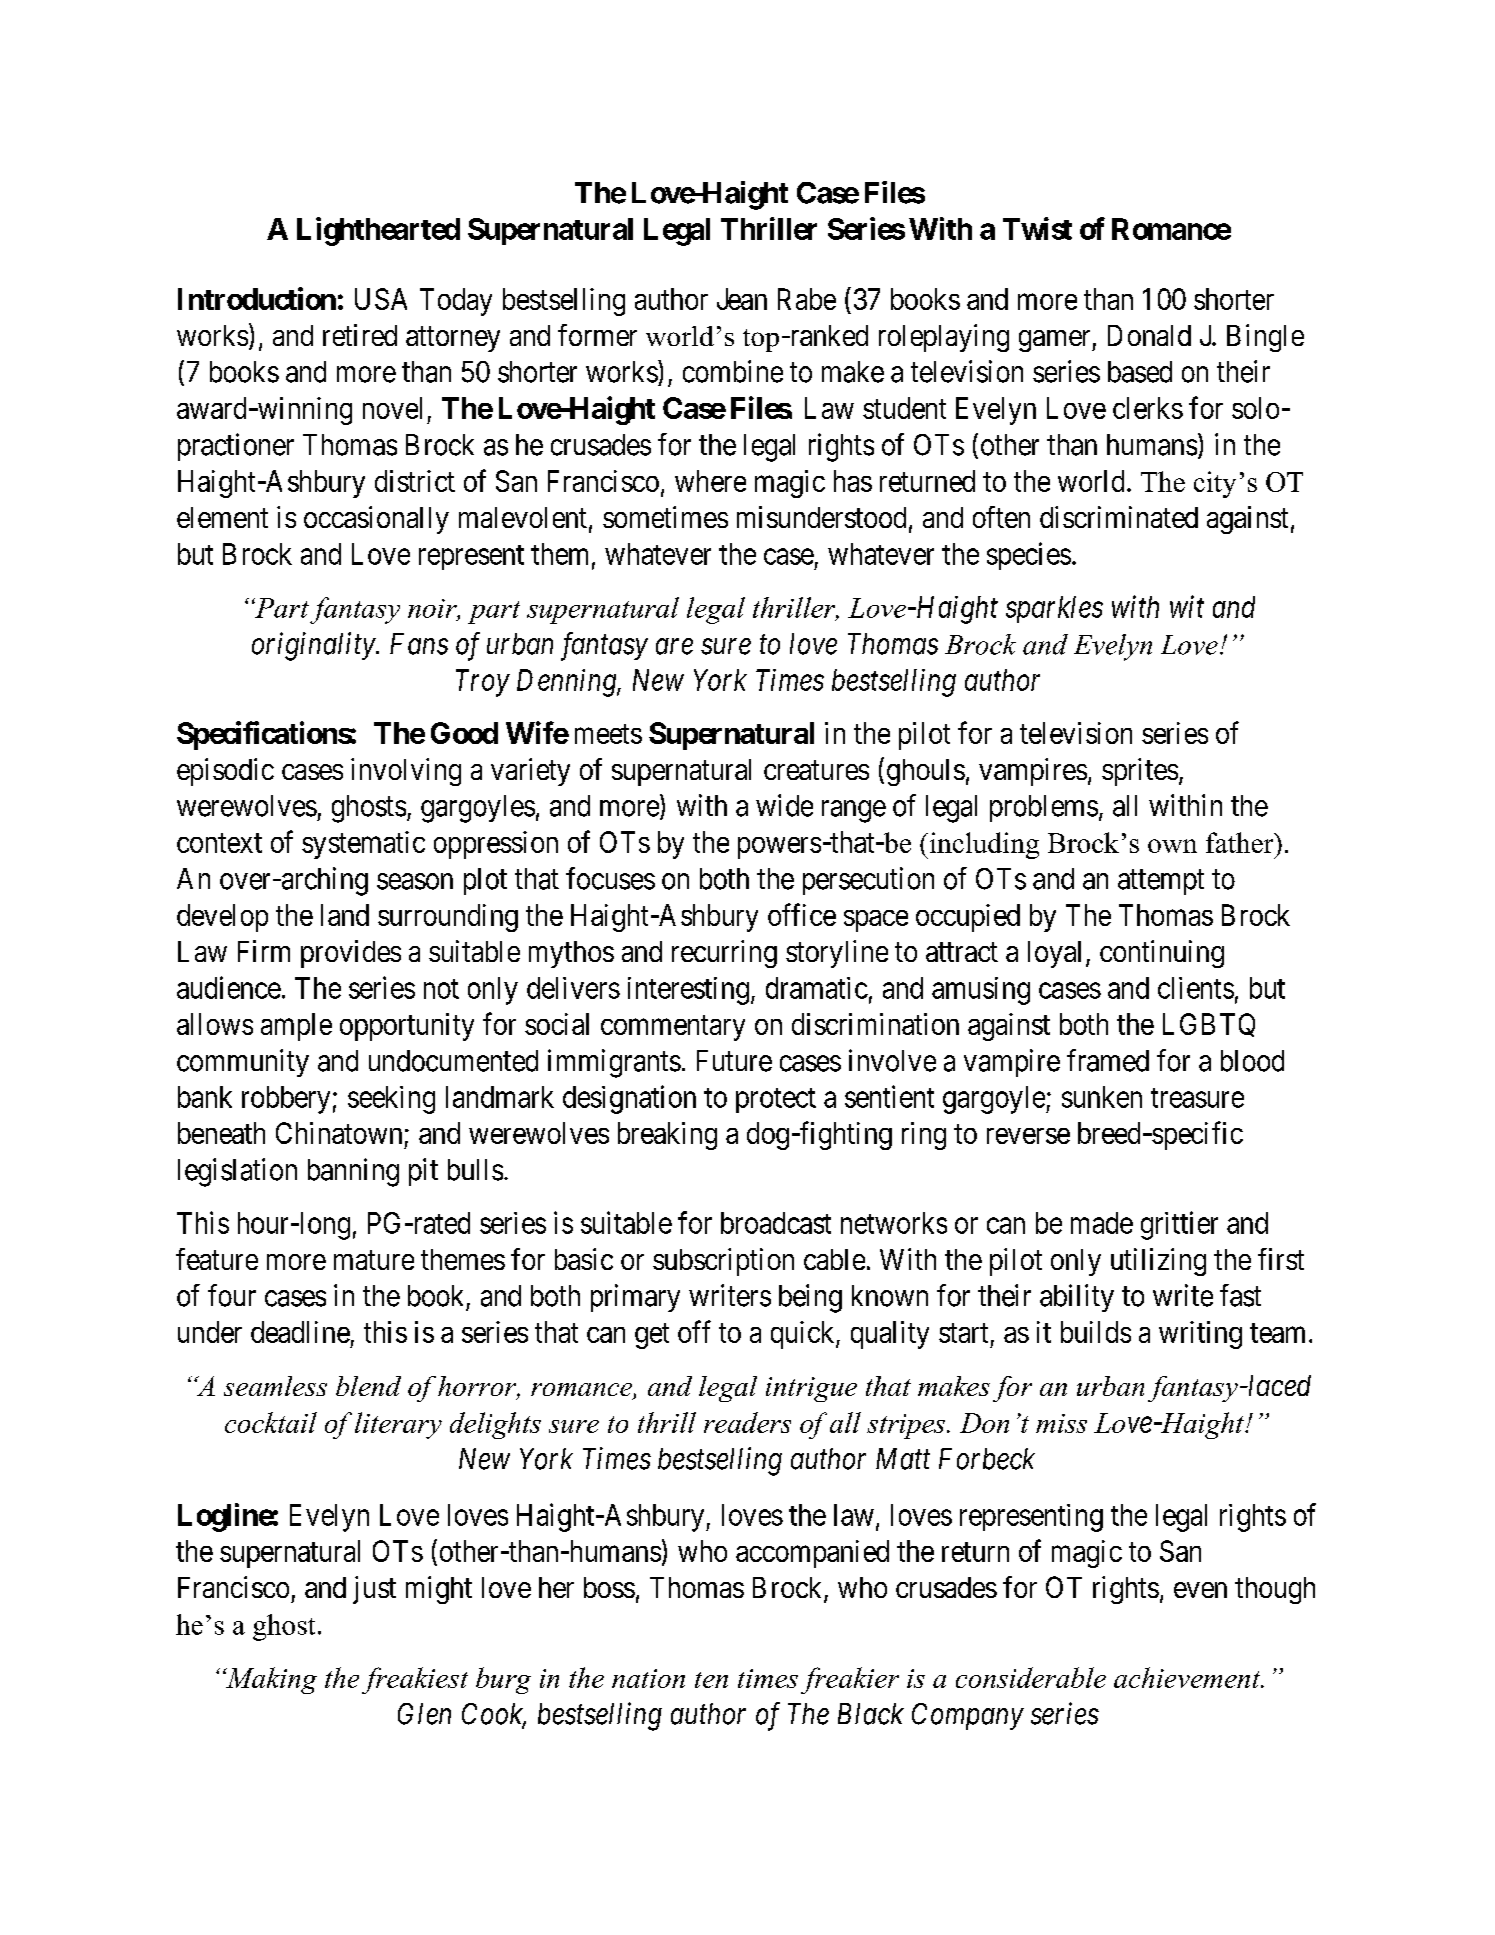 The height and width of the screenshot is (1935, 1495). What do you see at coordinates (314, 646) in the screenshot?
I see `originality` at bounding box center [314, 646].
